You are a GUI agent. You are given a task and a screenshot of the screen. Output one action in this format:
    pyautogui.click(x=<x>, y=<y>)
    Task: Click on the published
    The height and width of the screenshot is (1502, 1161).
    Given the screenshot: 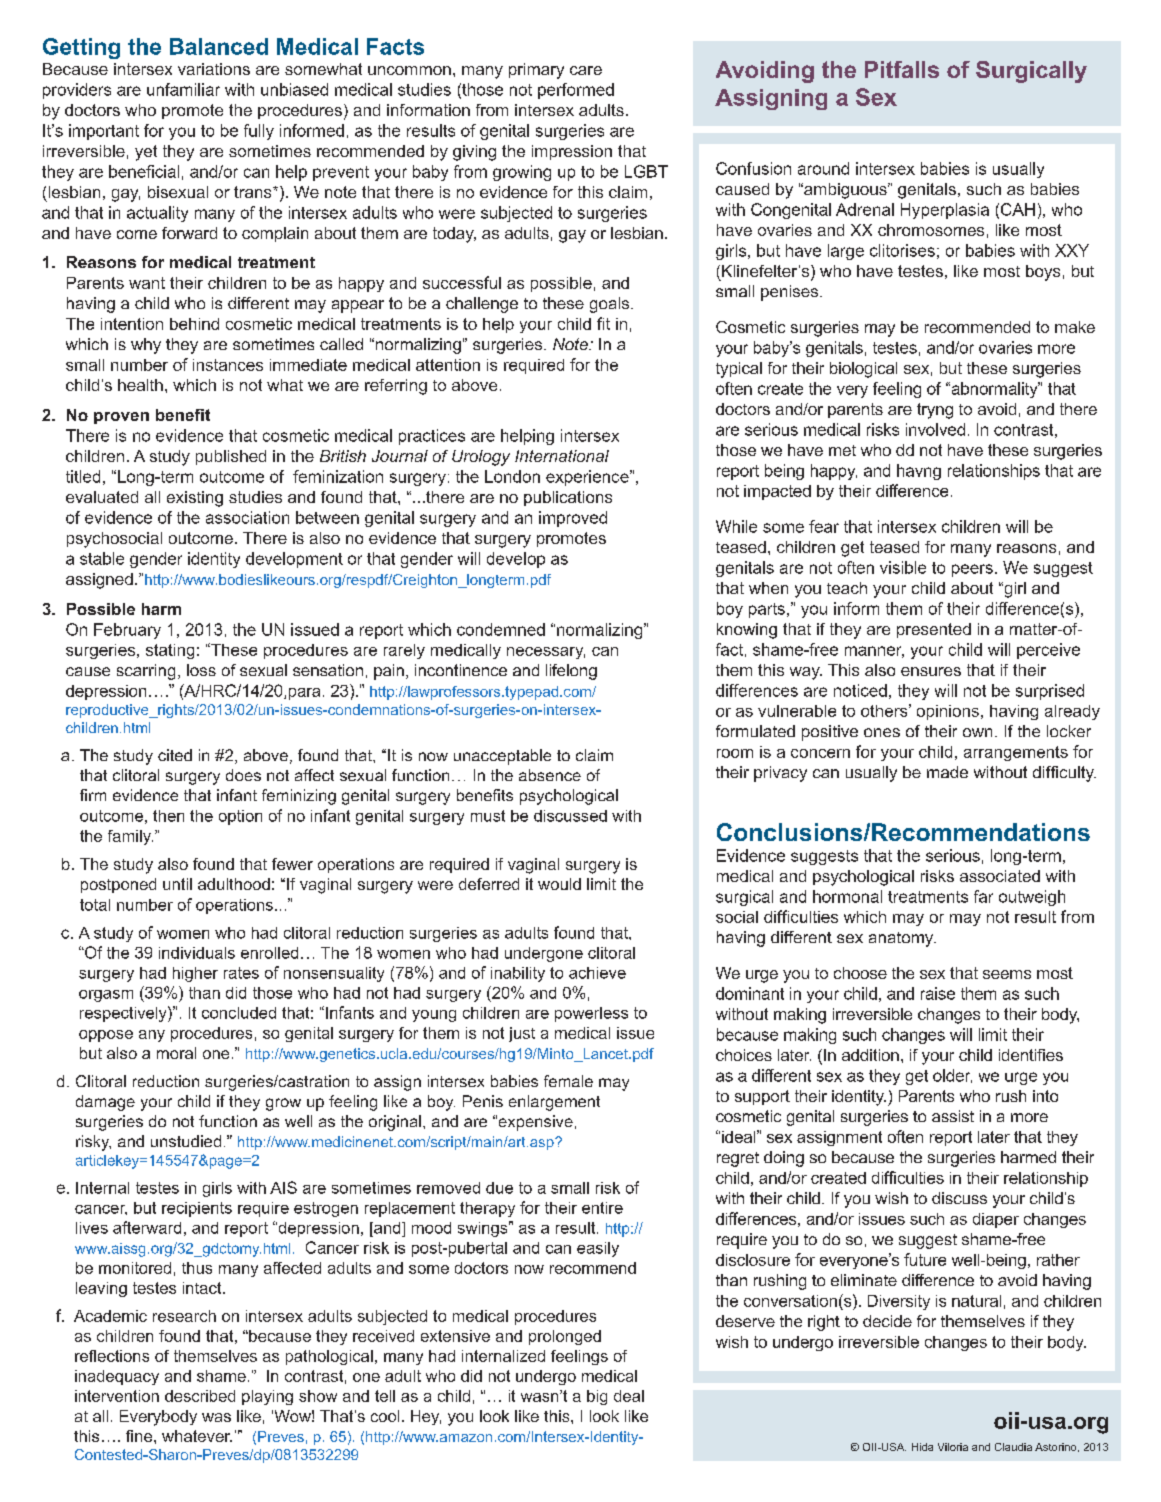 What is the action you would take?
    pyautogui.click(x=231, y=457)
